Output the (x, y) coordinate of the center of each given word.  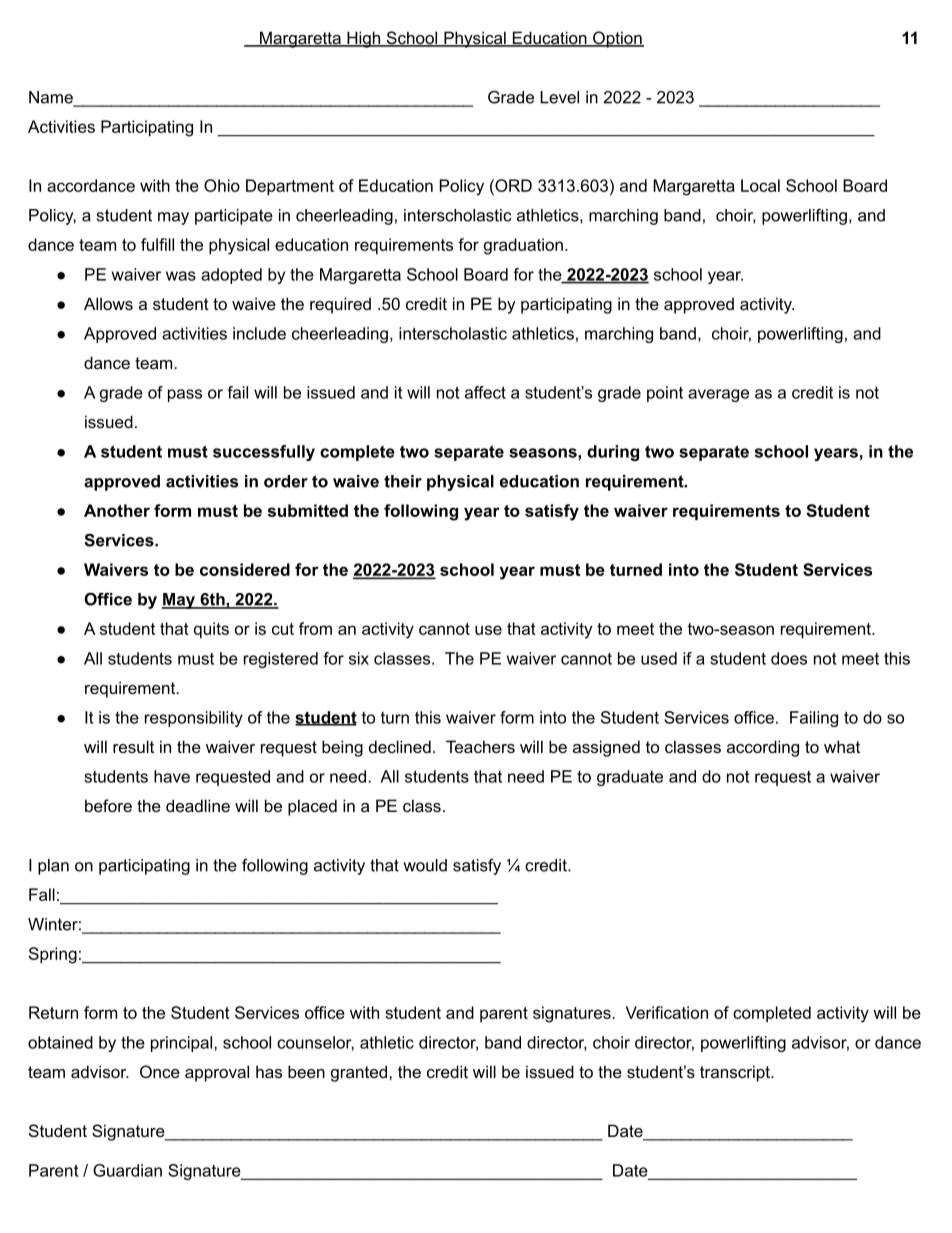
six (359, 658)
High (364, 39)
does (789, 658)
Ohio (222, 185)
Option (617, 39)
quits (211, 630)
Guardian (127, 1170)
